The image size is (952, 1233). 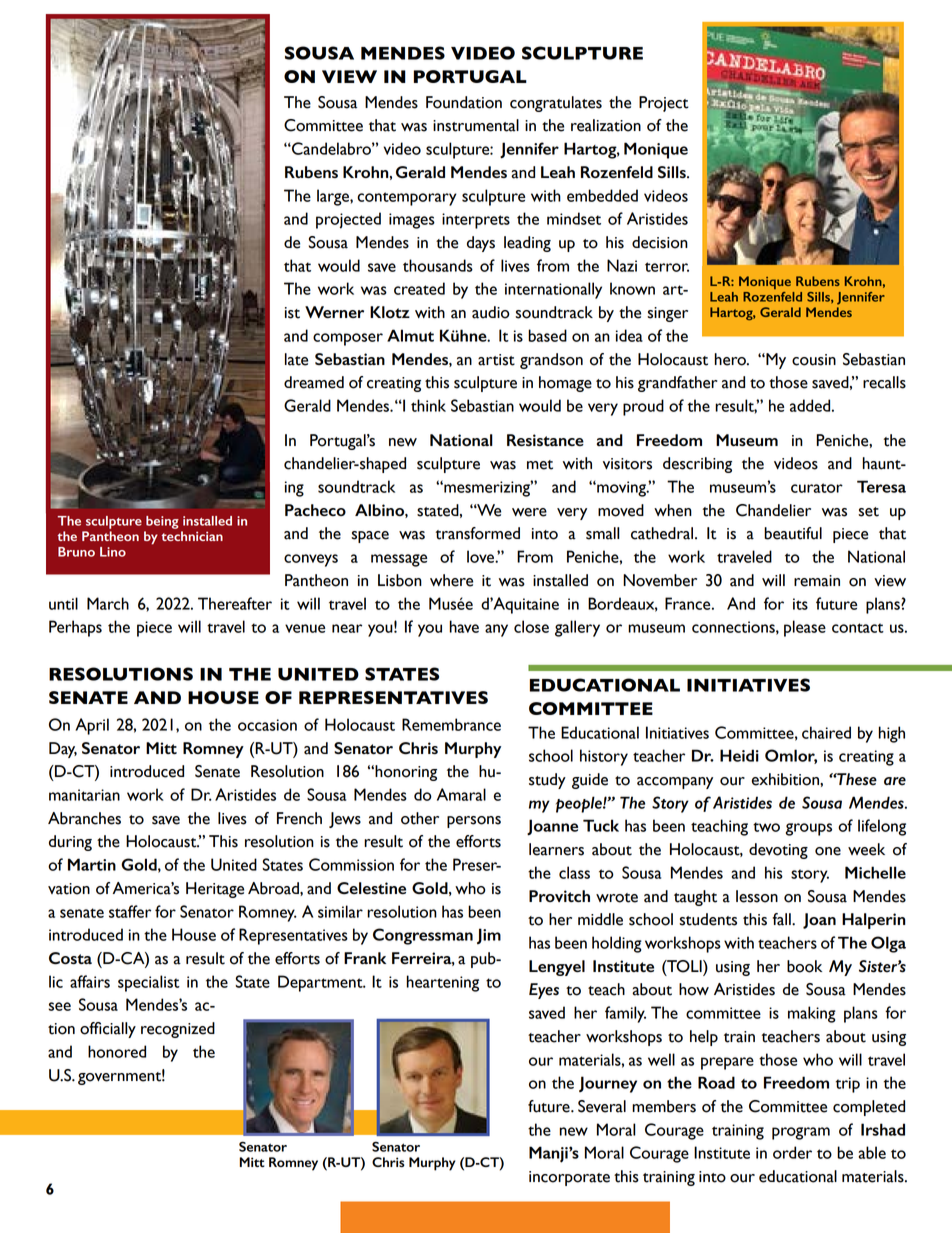 I want to click on curator, so click(x=817, y=488).
